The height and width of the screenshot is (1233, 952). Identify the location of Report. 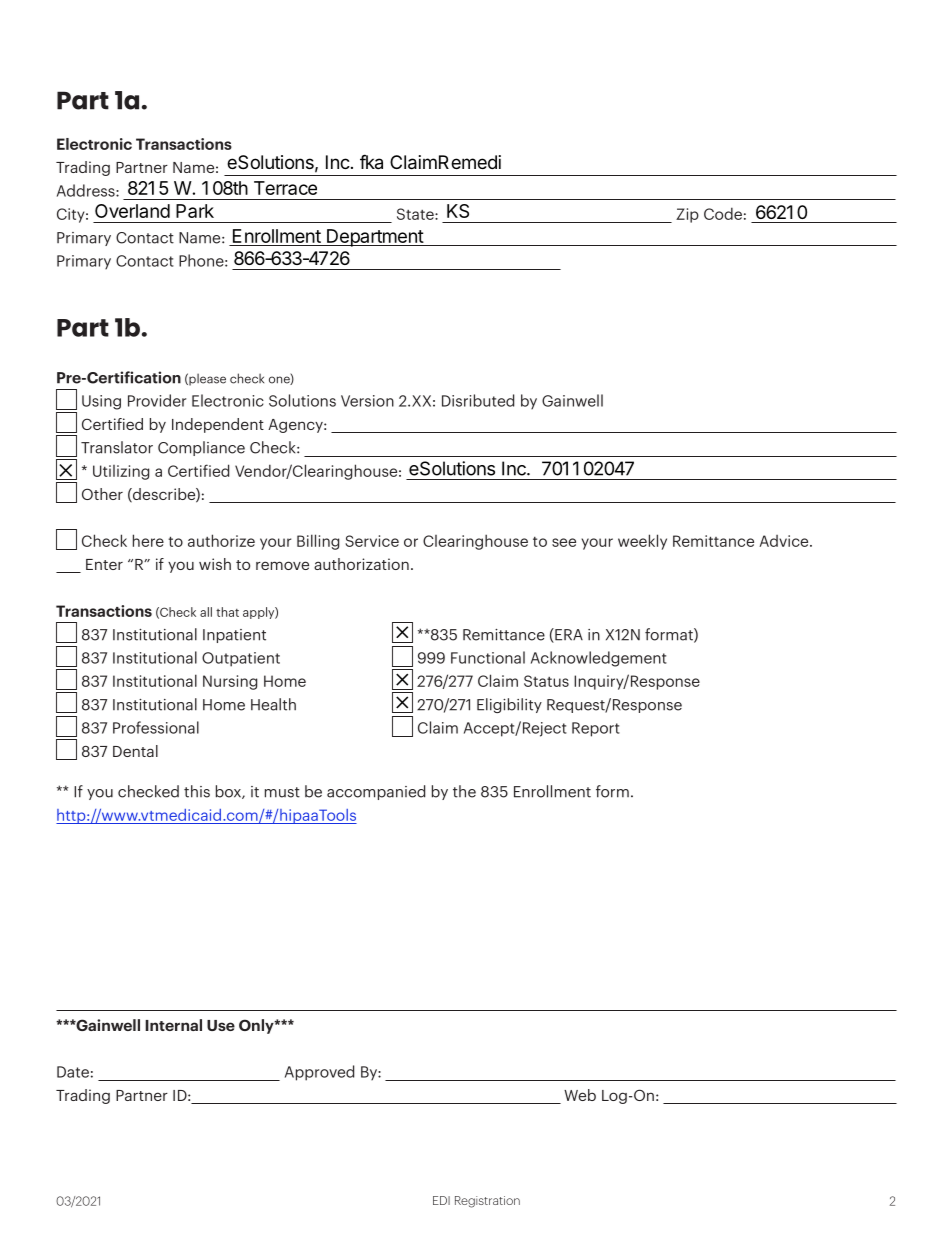
(596, 729).
